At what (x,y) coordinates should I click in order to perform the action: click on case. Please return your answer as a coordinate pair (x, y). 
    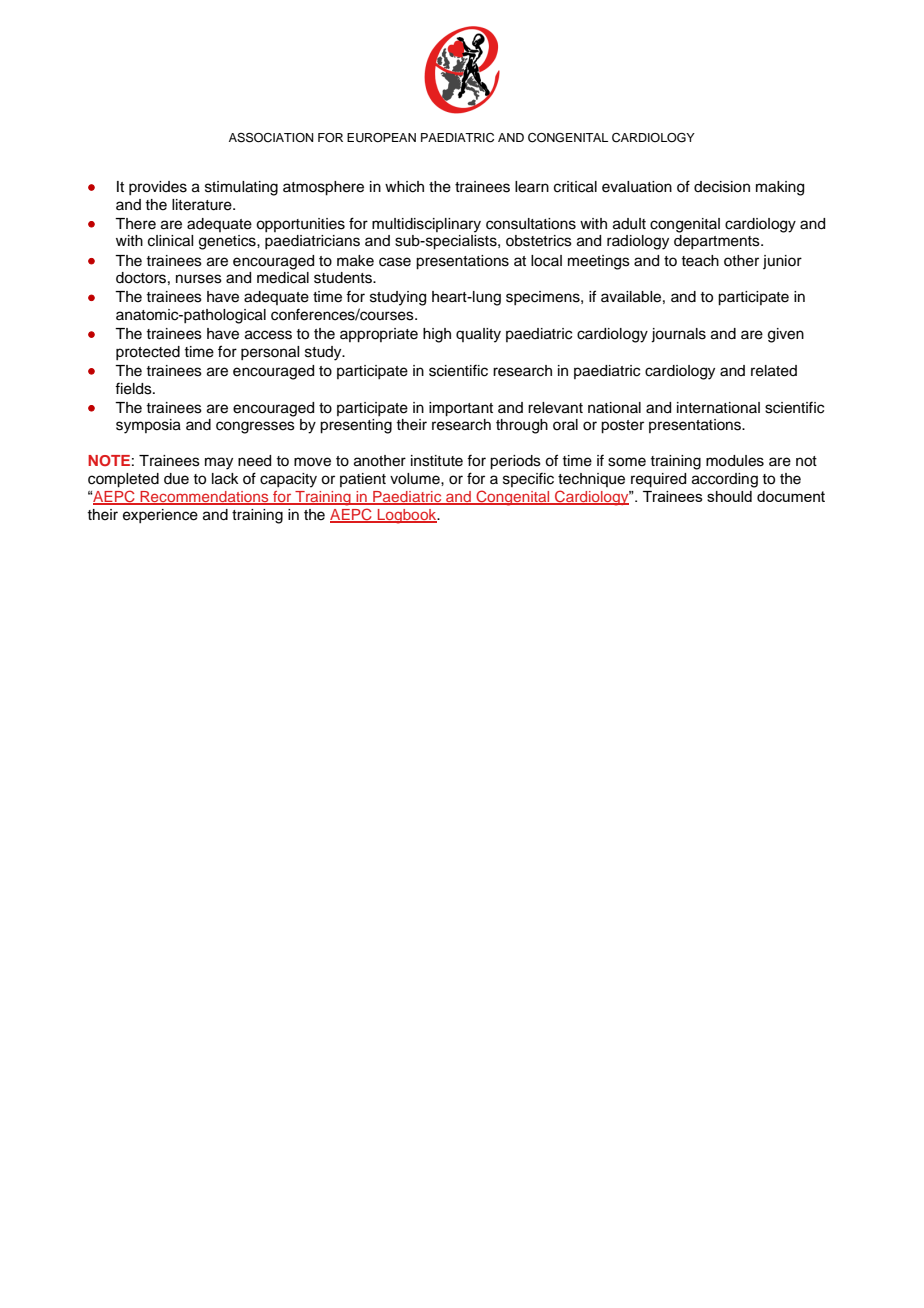
    Looking at the image, I should click on (395, 262).
